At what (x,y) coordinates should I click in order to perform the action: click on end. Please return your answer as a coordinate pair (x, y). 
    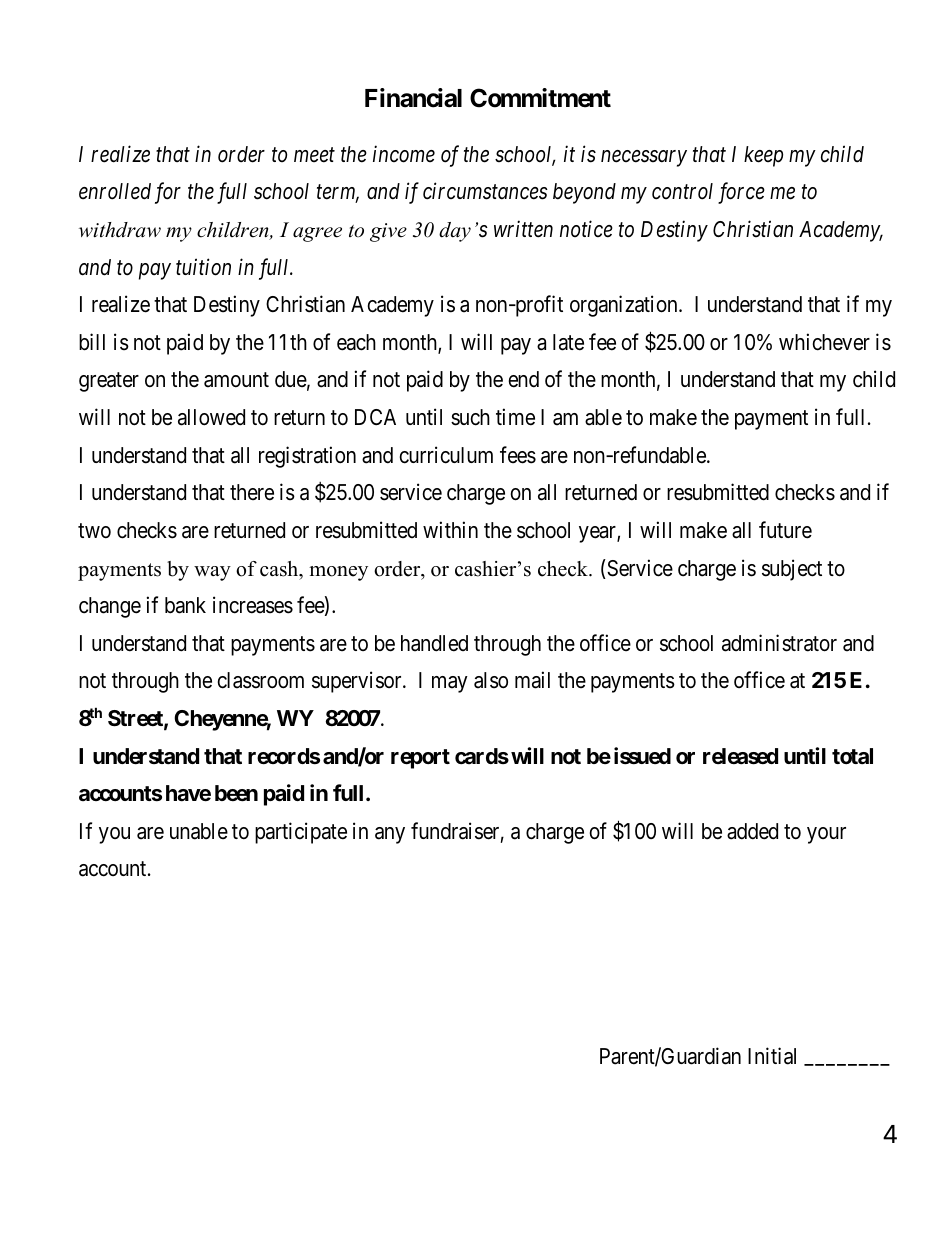
    Looking at the image, I should click on (523, 379).
